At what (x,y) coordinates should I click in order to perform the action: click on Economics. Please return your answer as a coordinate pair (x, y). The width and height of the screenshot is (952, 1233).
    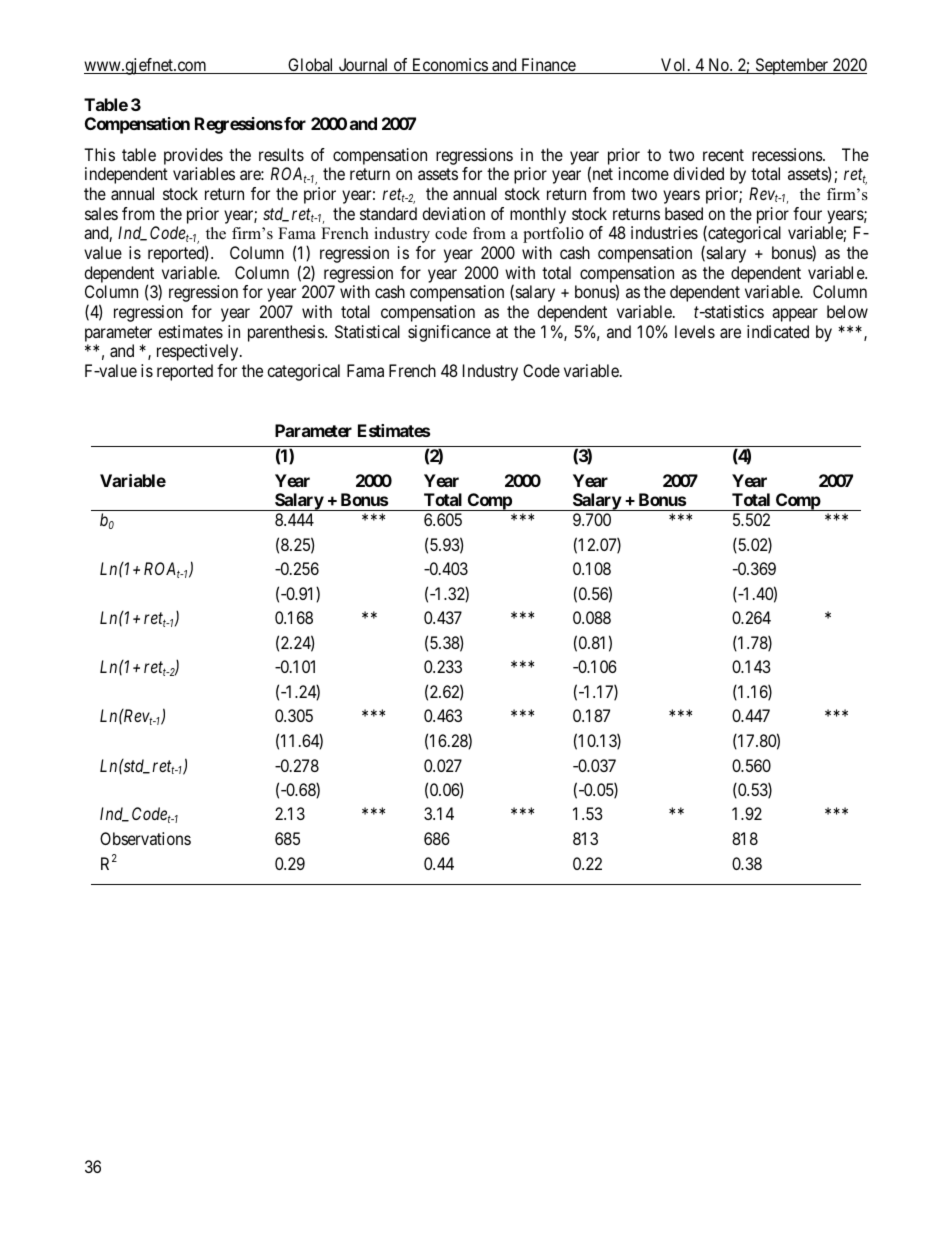
    Looking at the image, I should click on (449, 66).
